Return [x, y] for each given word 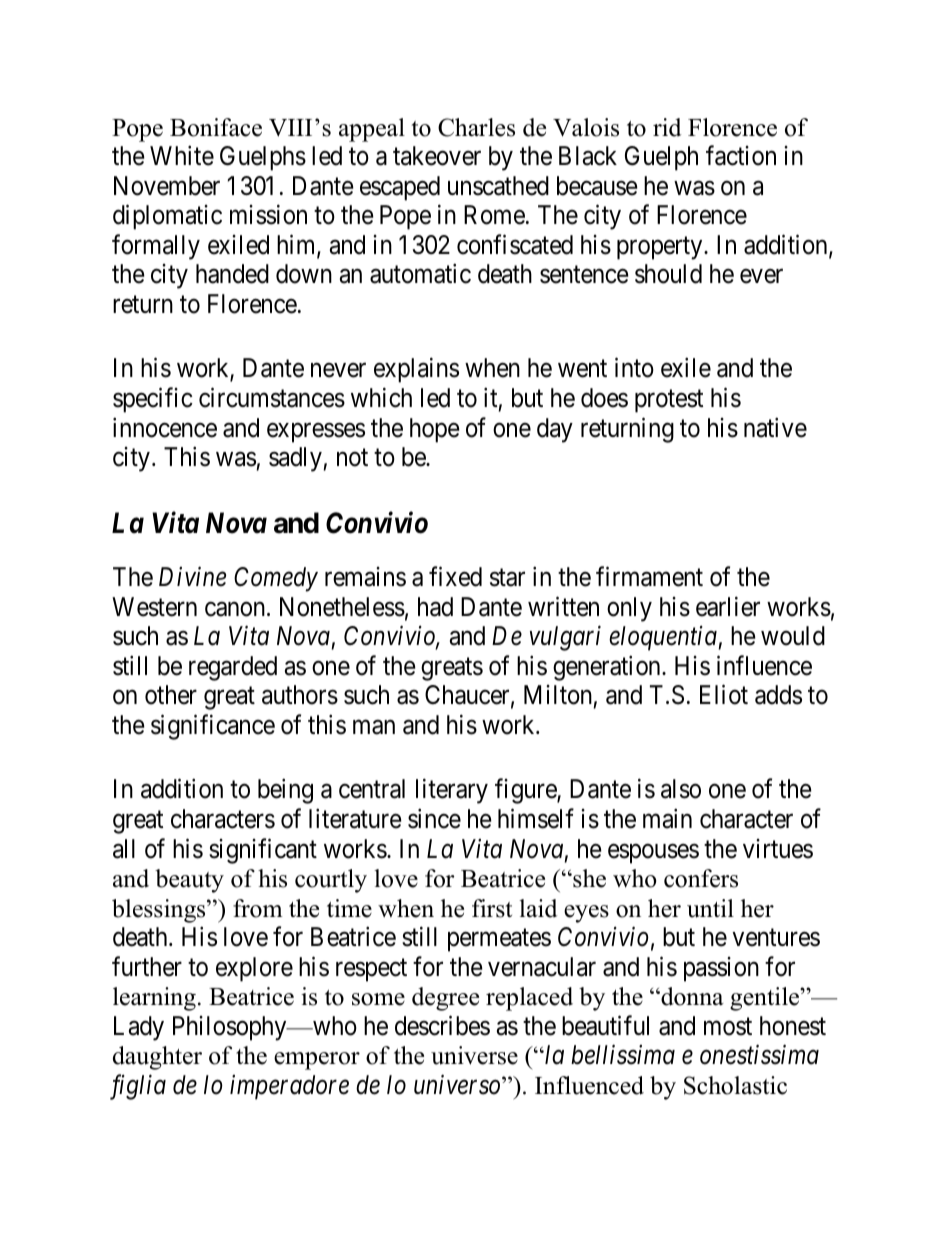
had [435, 607]
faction [741, 155]
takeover [437, 156]
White [182, 155]
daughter [157, 1058]
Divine [192, 577]
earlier [728, 606]
